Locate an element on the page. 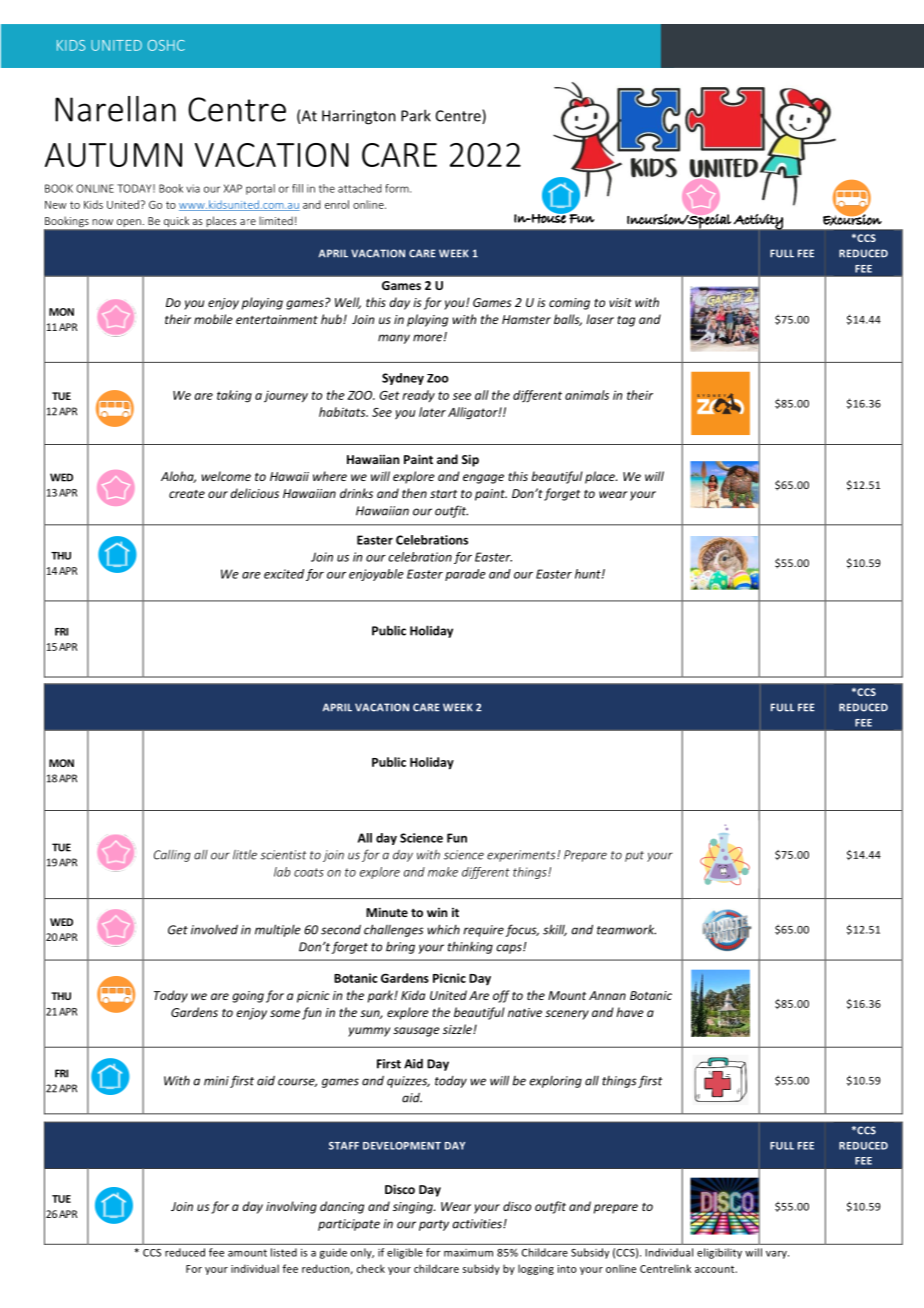 The image size is (924, 1308). visit is located at coordinates (620, 302).
